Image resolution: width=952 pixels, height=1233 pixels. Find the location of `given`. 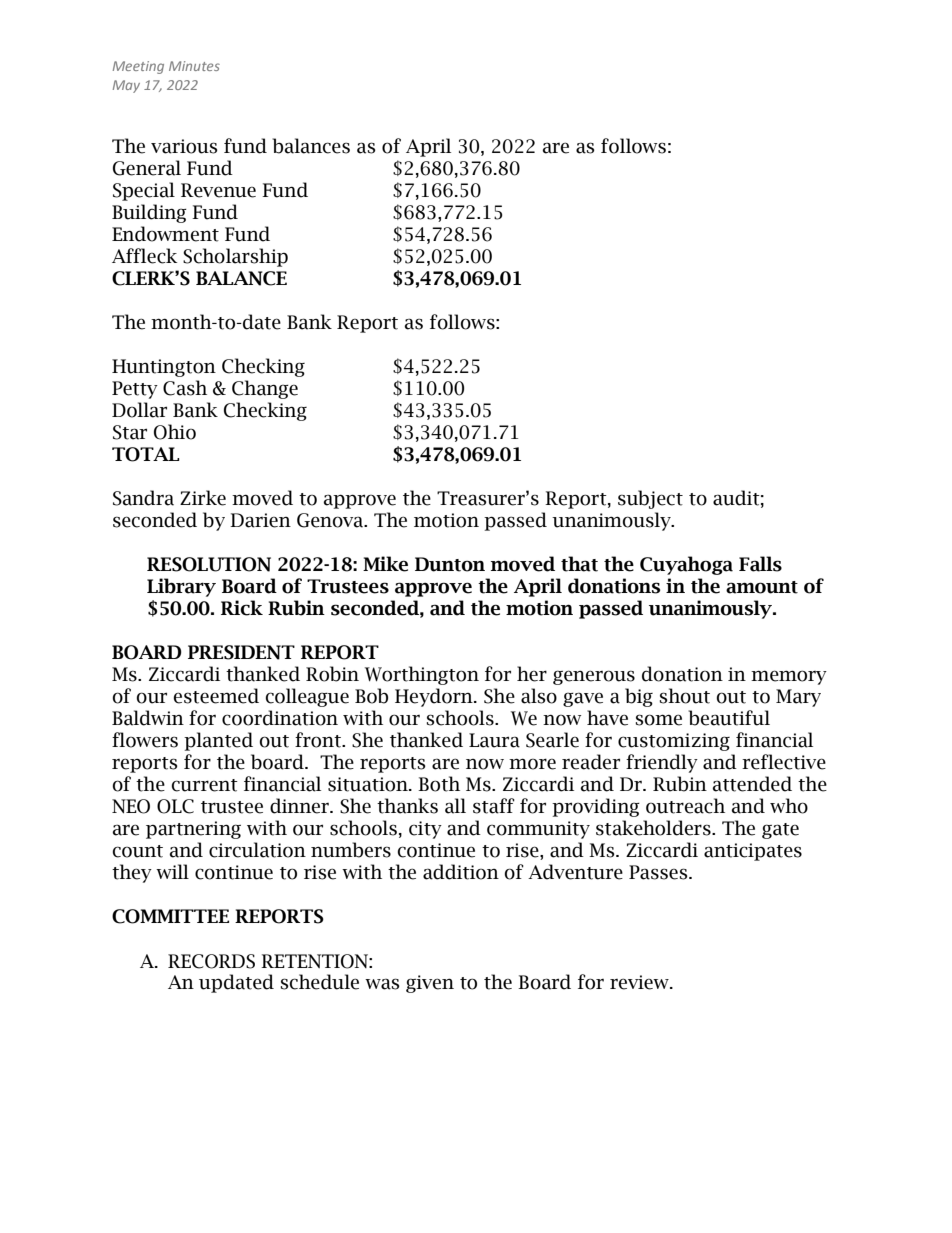

given is located at coordinates (430, 984).
